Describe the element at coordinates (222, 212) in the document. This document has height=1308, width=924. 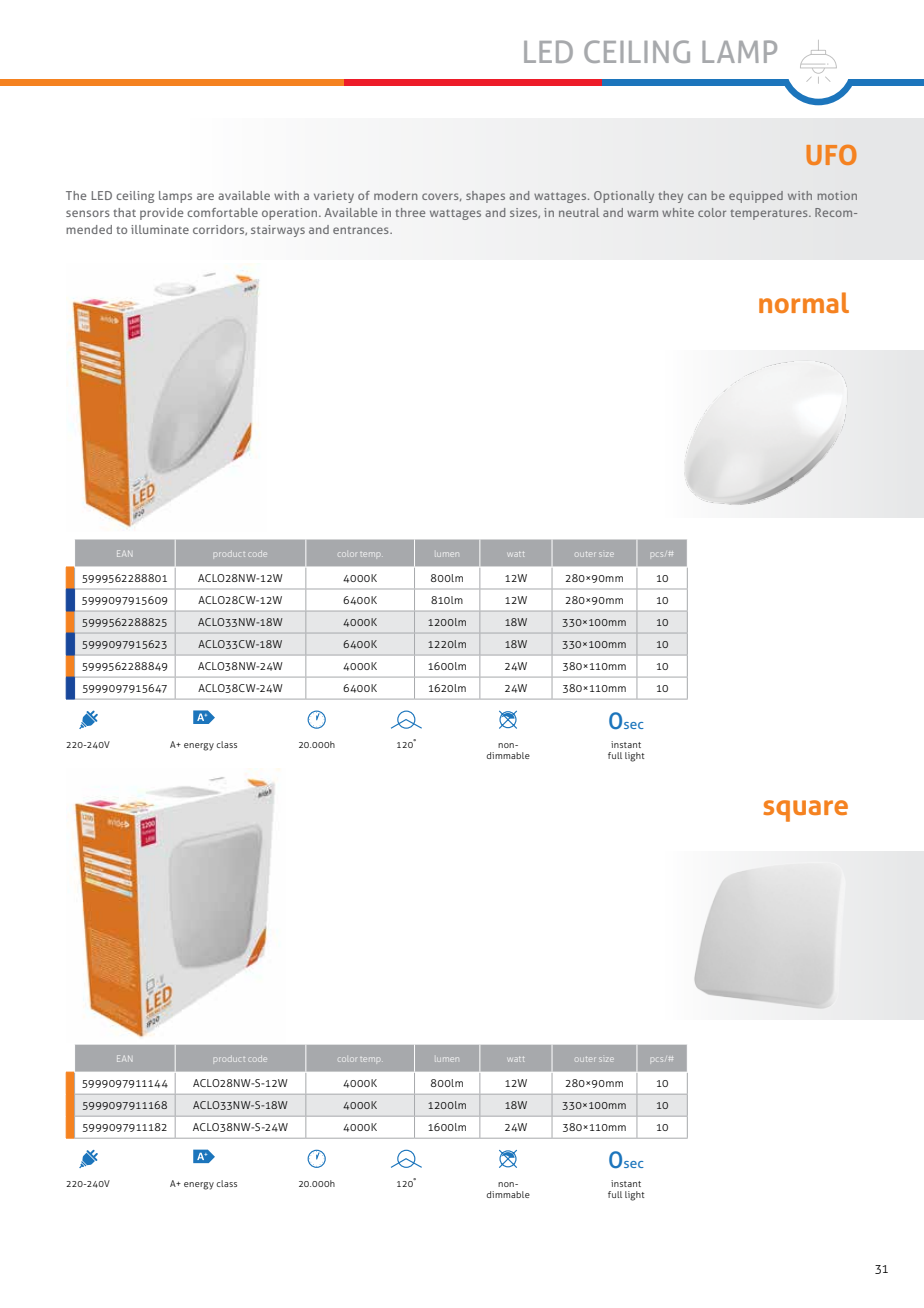
I see `comfortable` at that location.
